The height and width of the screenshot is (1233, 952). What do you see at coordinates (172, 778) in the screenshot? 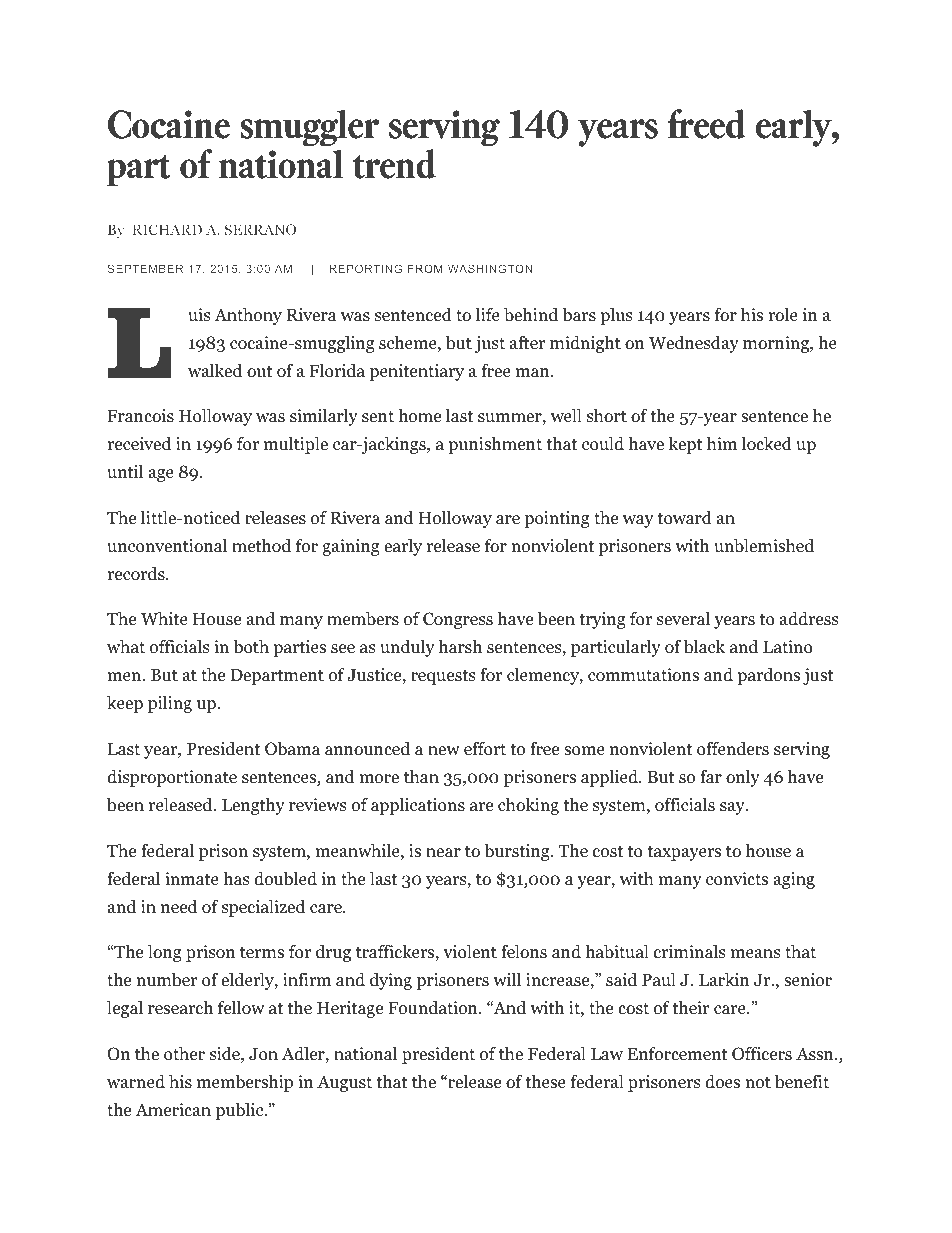
I see `disproportionate` at bounding box center [172, 778].
